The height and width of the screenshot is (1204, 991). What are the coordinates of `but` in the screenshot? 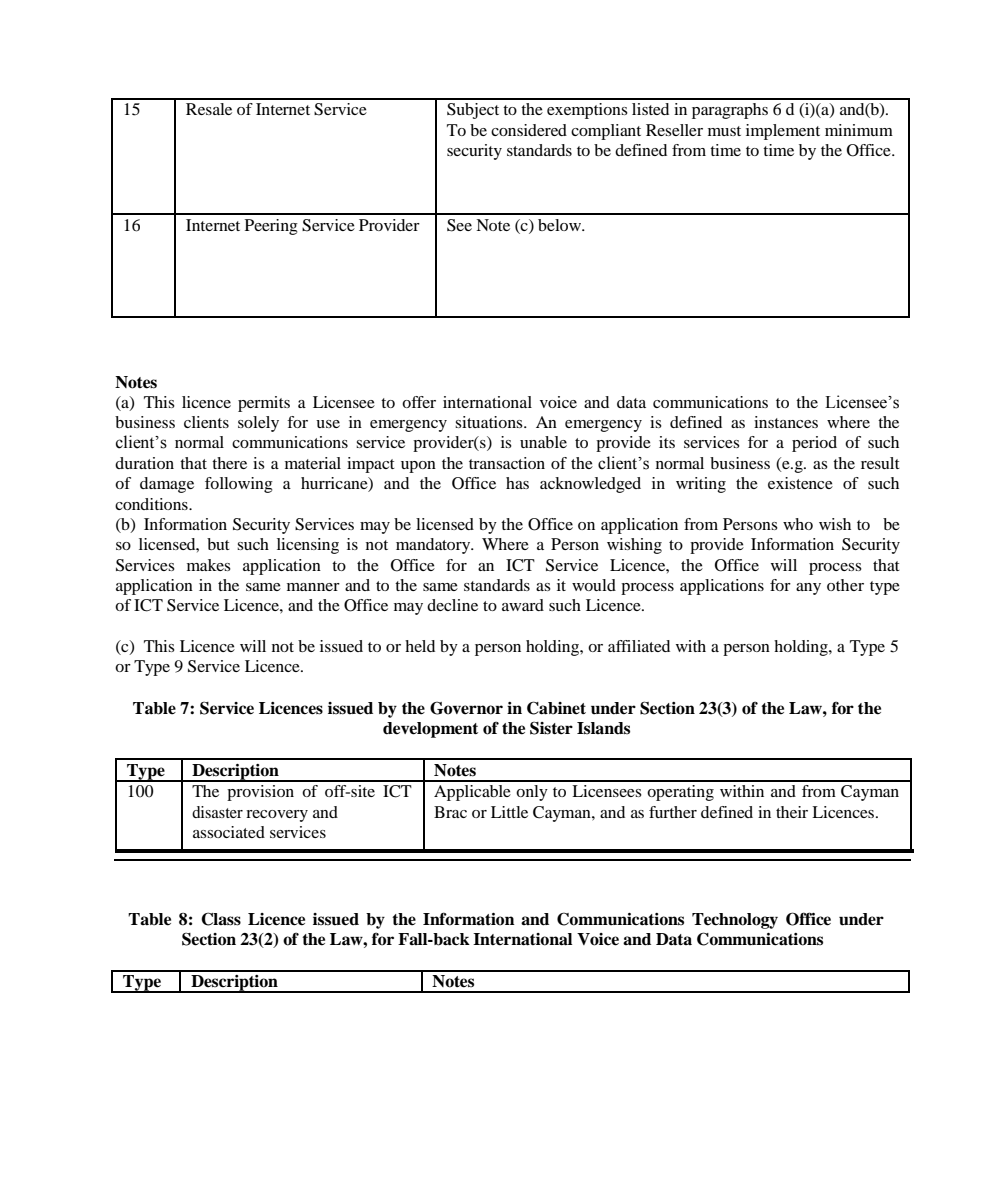 It's located at (218, 544).
